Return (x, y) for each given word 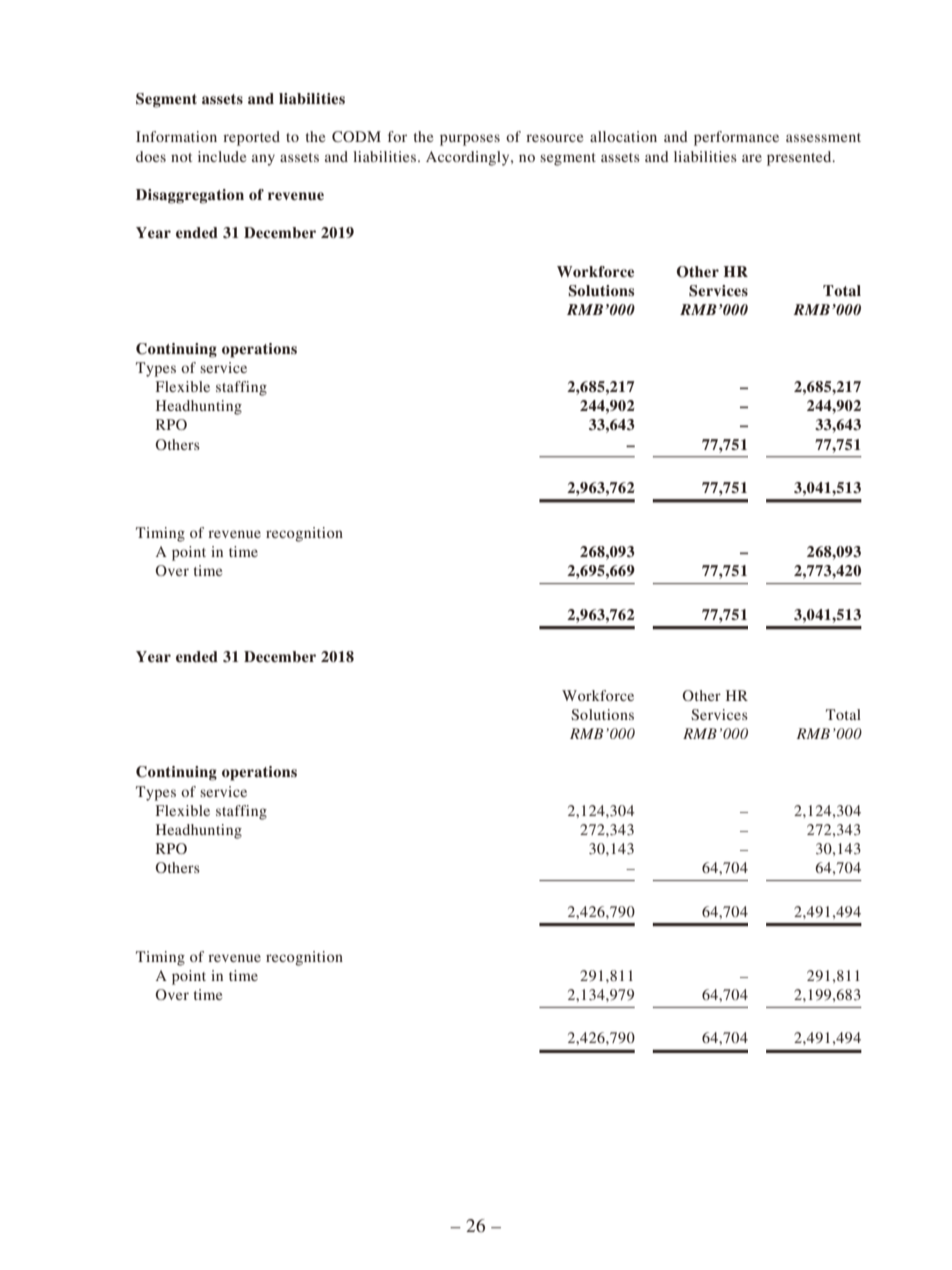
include (222, 156)
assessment (823, 137)
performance (736, 138)
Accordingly (469, 158)
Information (176, 136)
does (151, 156)
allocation (623, 136)
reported (251, 138)
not (181, 157)
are (752, 158)
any (263, 160)
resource (554, 138)
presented (800, 158)
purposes (470, 140)
